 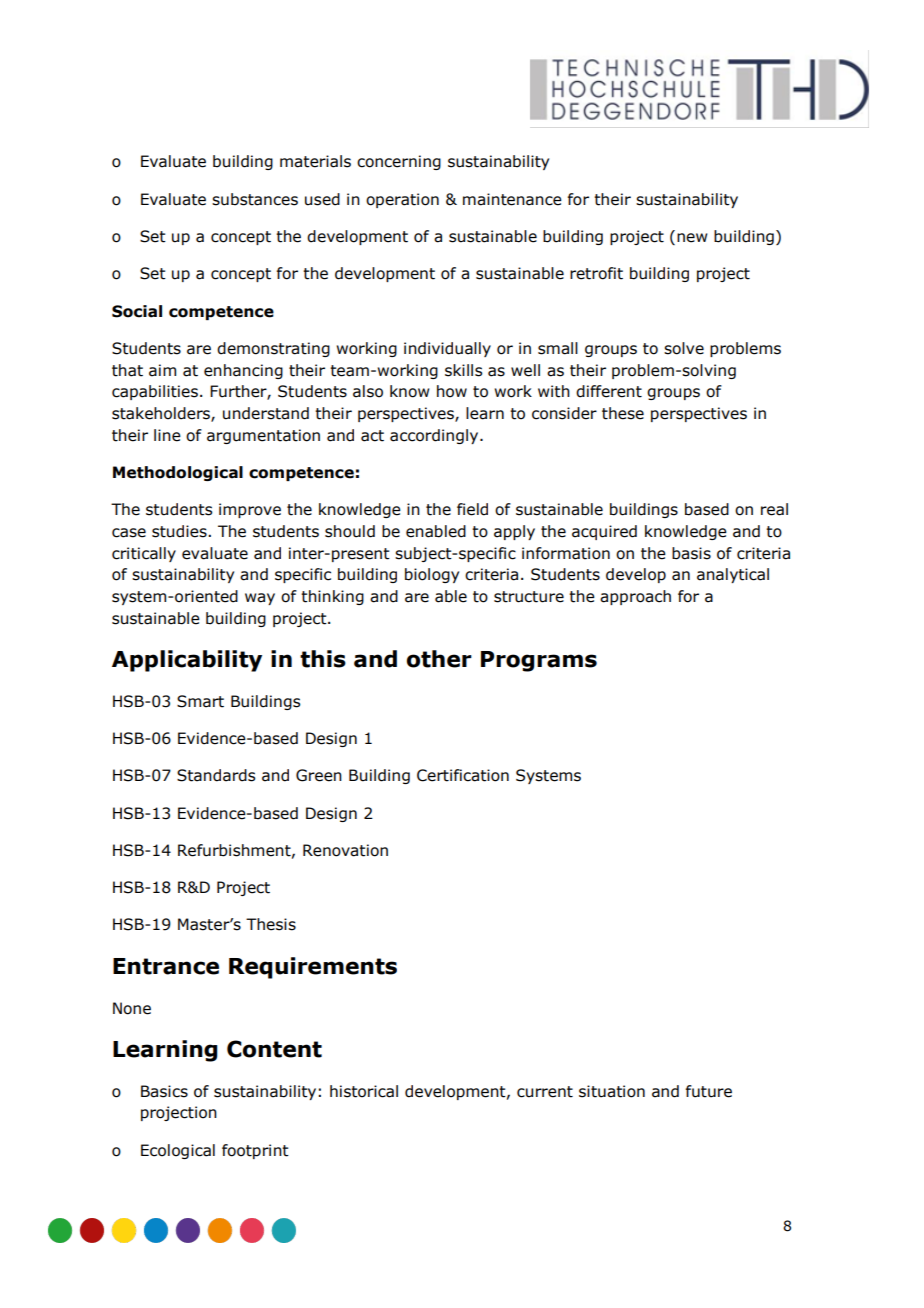 What do you see at coordinates (692, 238) in the screenshot?
I see `new` at bounding box center [692, 238].
